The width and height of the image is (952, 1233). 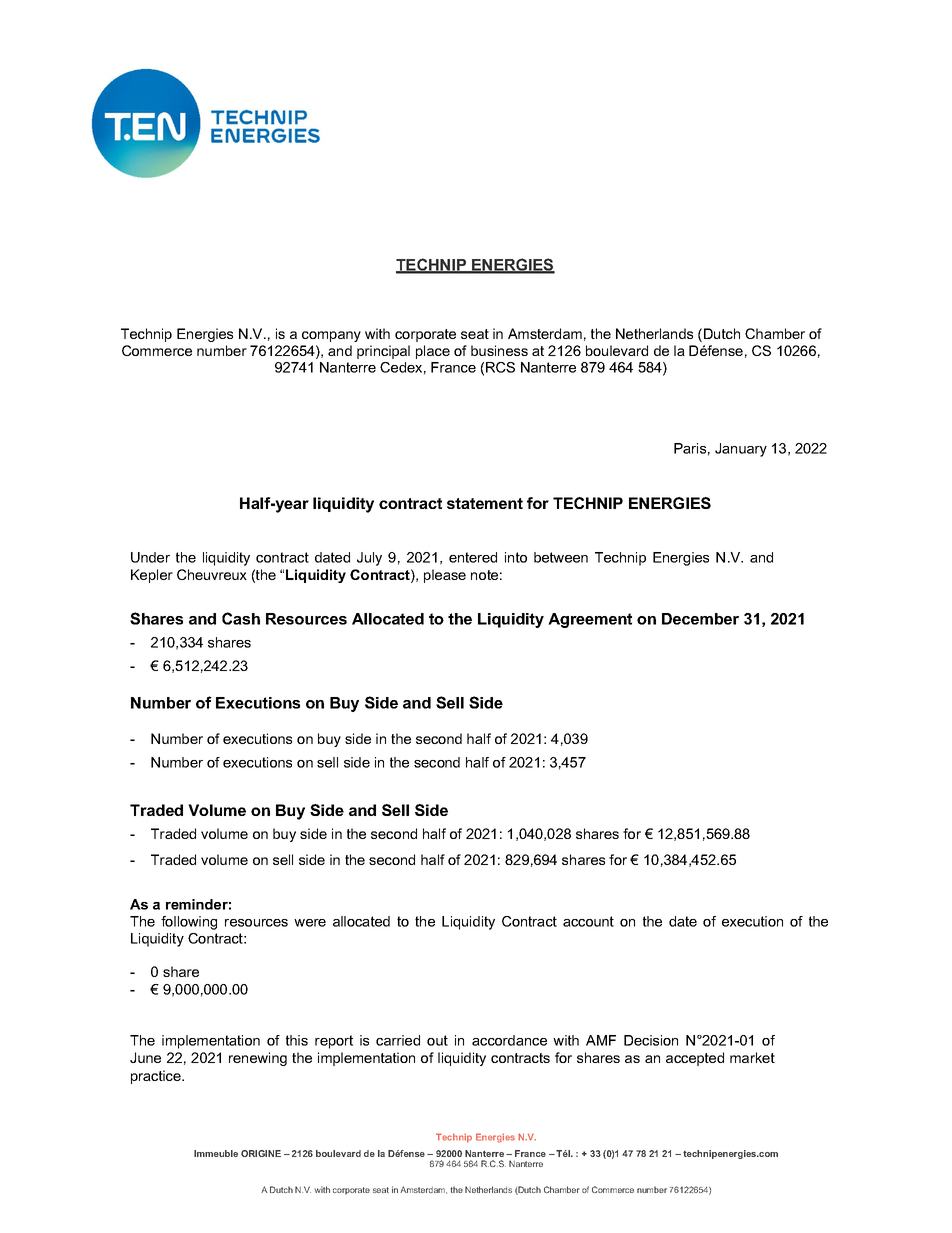 I want to click on entered, so click(x=473, y=557).
